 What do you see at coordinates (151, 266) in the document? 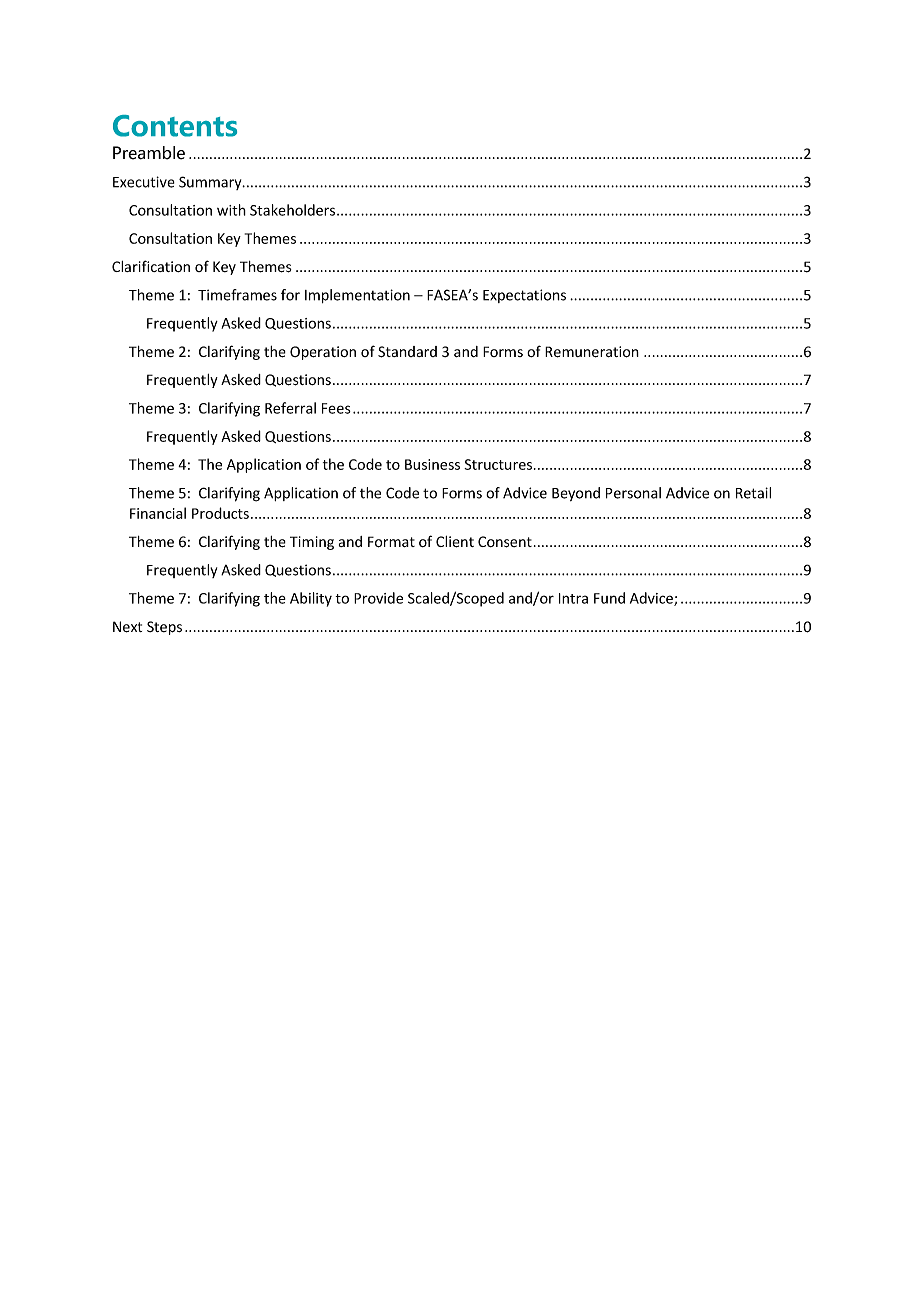
I see `Clarification` at bounding box center [151, 266].
